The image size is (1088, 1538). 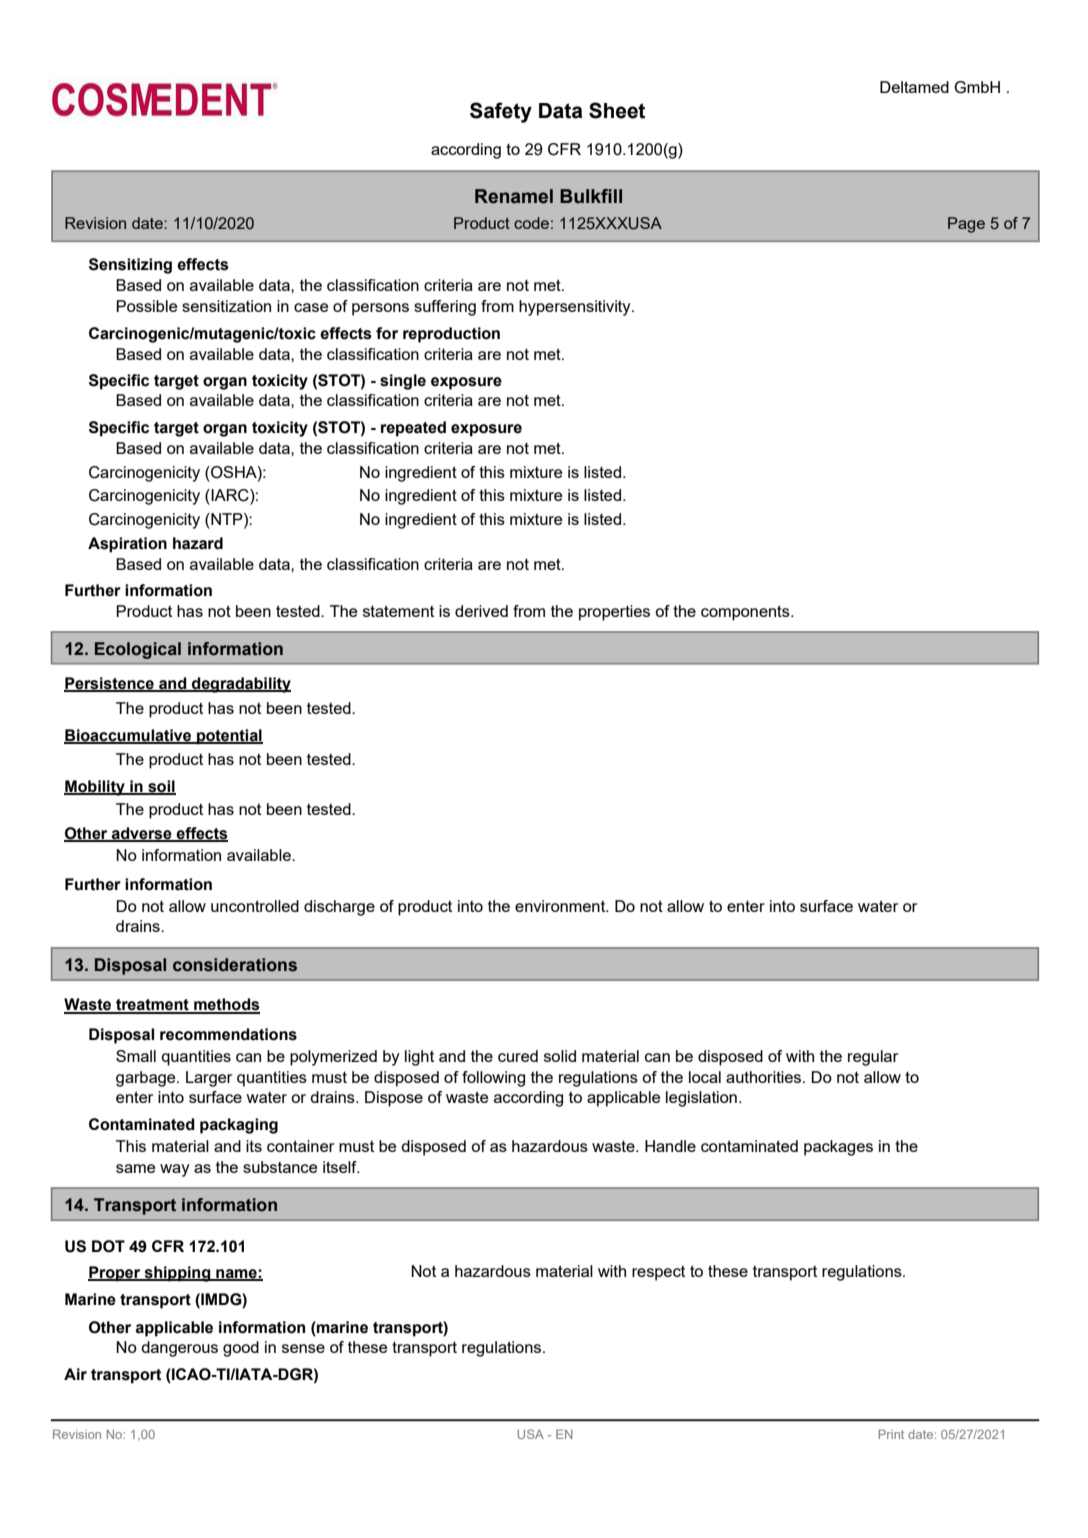 I want to click on respect, so click(x=658, y=1273).
